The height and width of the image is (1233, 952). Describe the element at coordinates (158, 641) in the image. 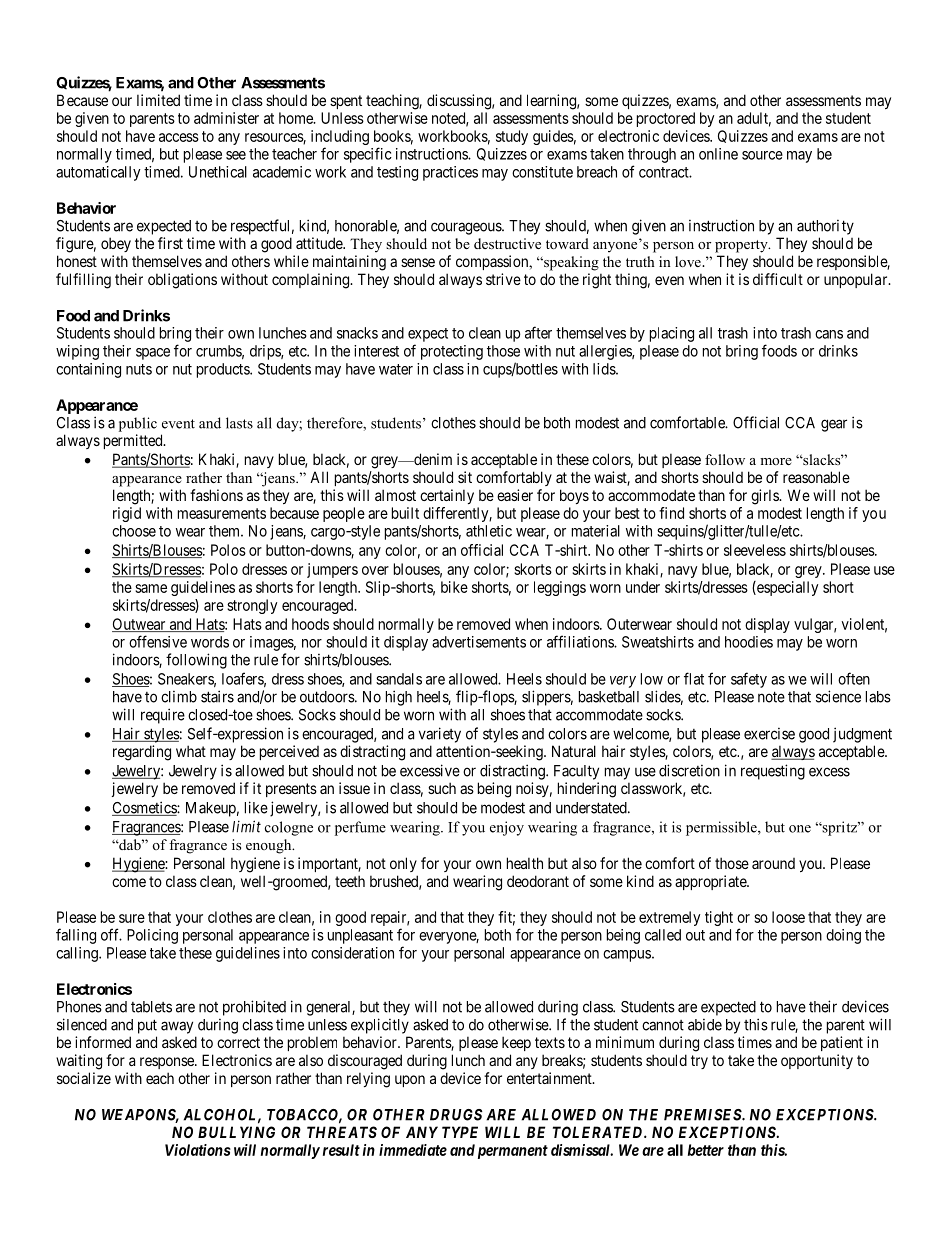

I see `offensive` at that location.
